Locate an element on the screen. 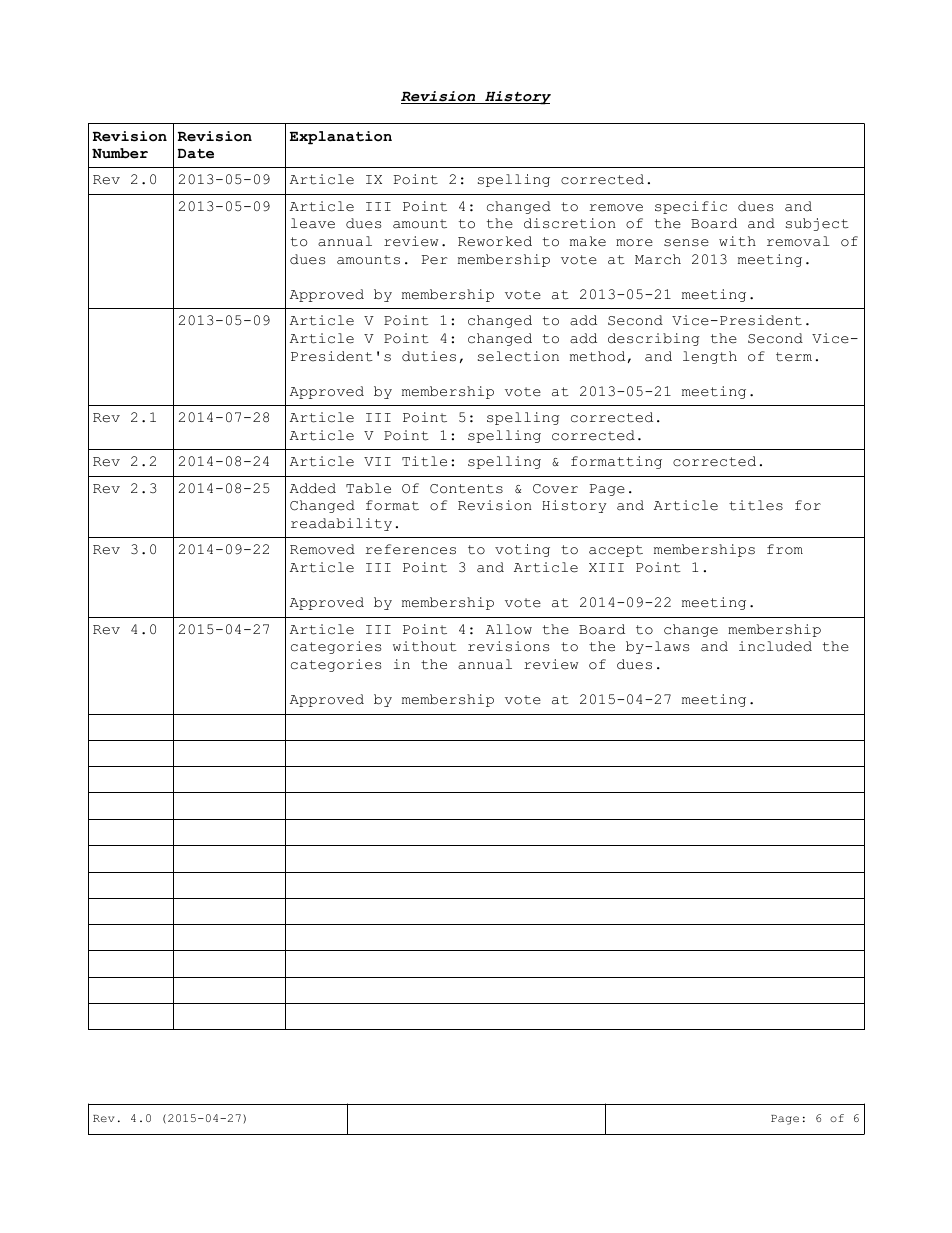  from is located at coordinates (785, 549).
